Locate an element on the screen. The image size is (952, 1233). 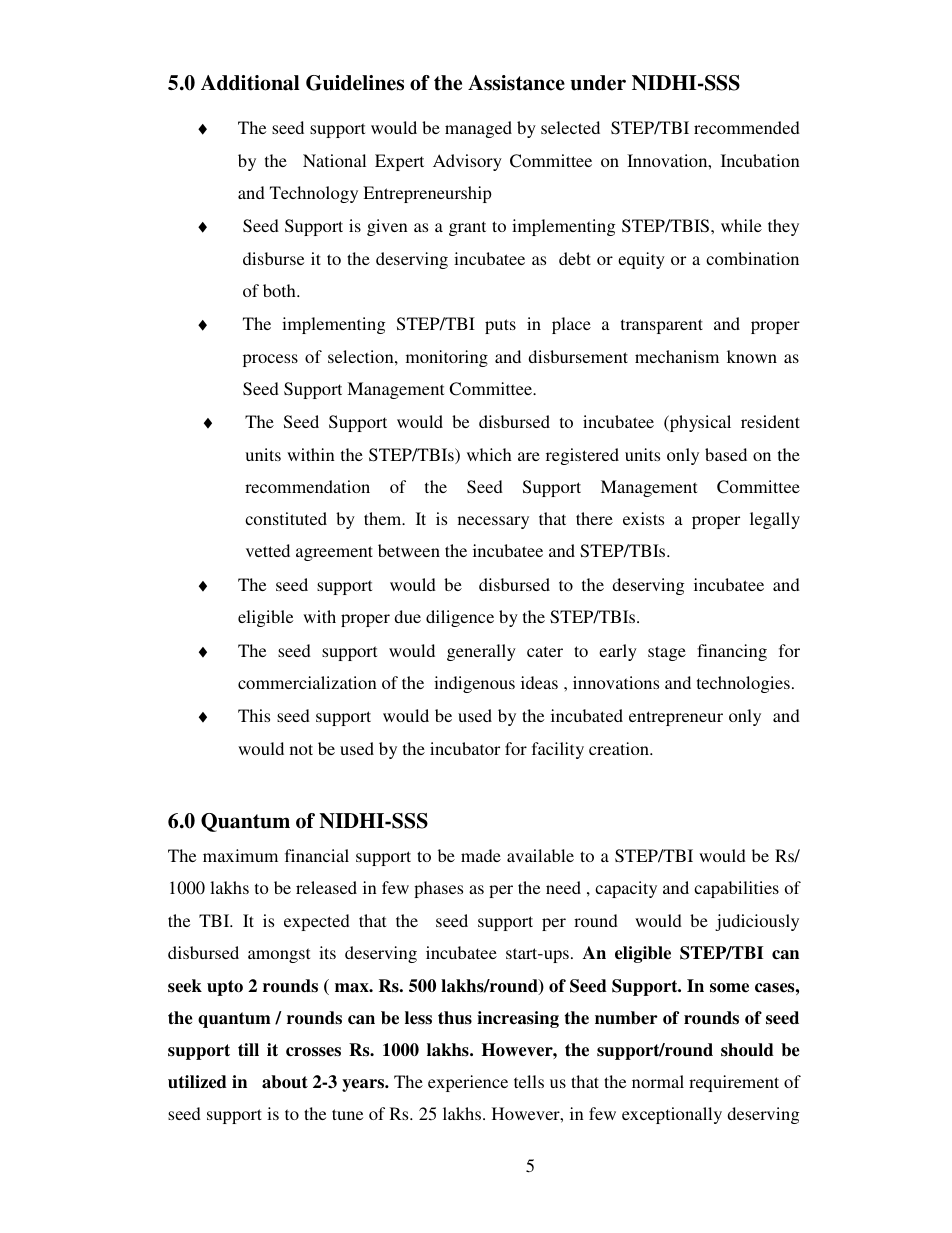
diligence is located at coordinates (460, 618).
